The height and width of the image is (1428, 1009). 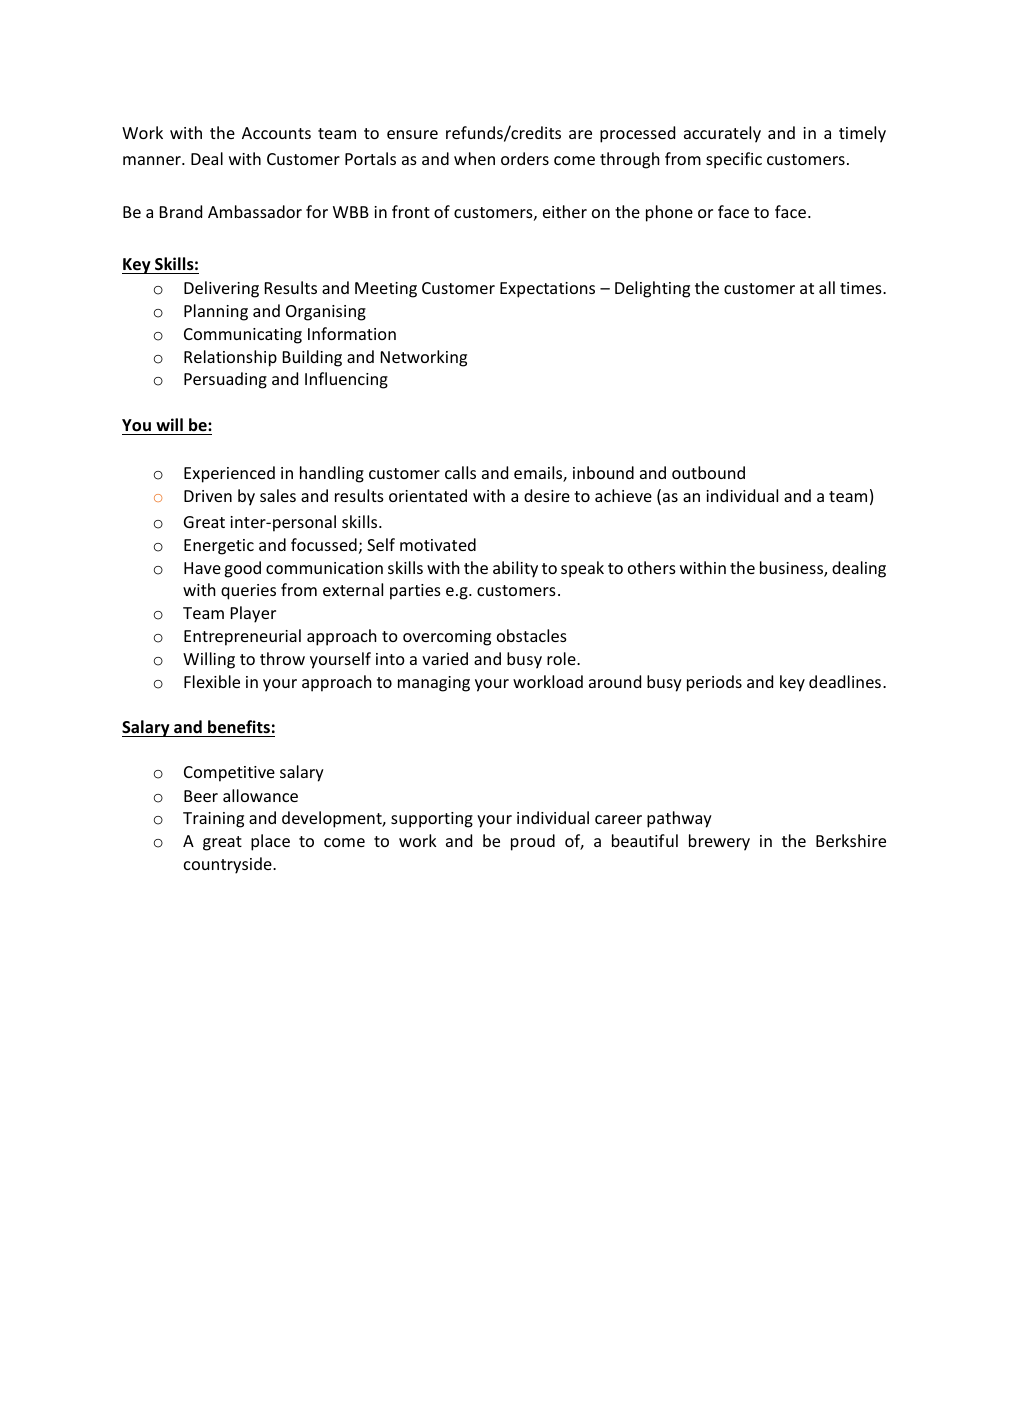 I want to click on Driven, so click(x=208, y=496).
